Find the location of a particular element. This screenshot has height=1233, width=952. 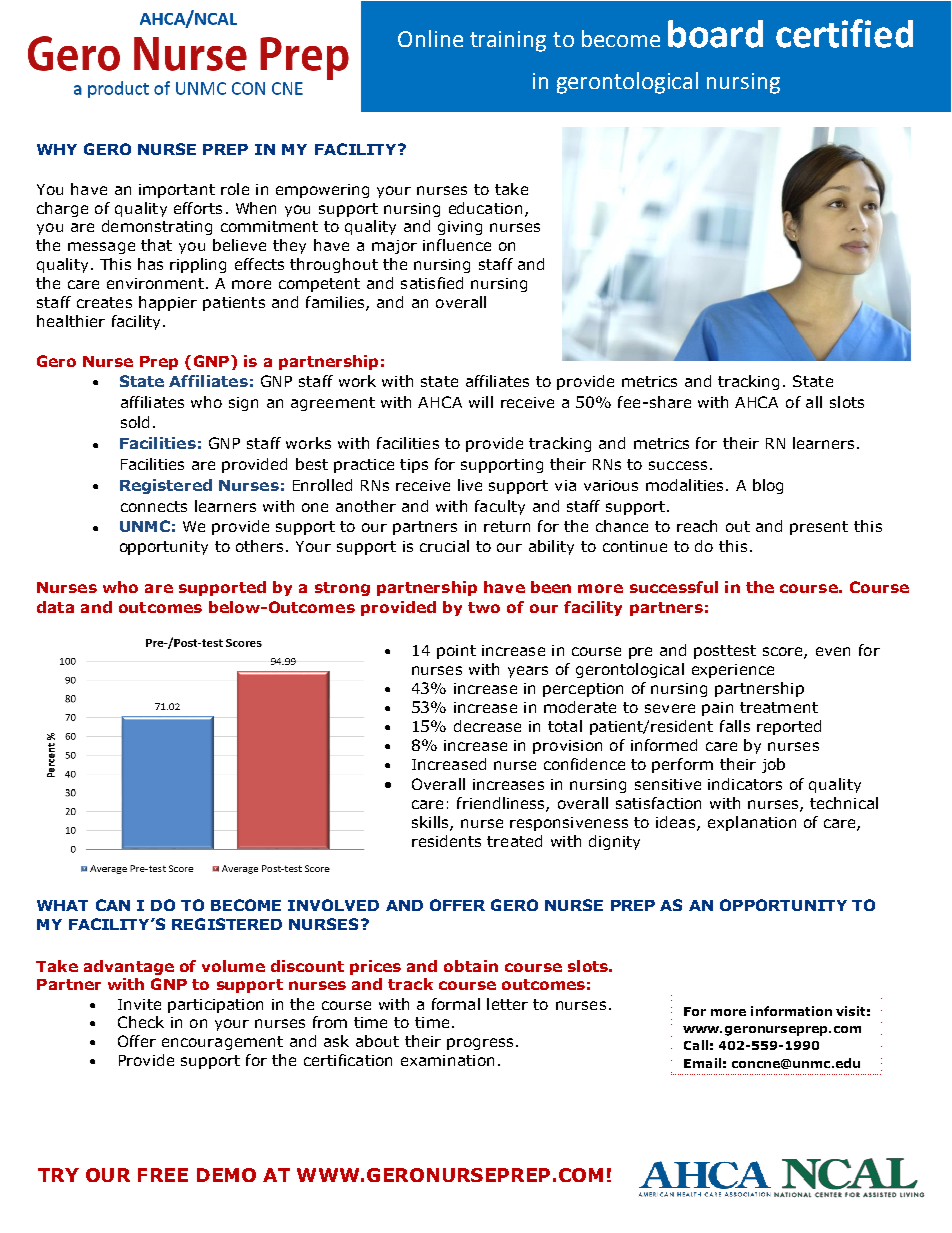

score is located at coordinates (784, 653).
